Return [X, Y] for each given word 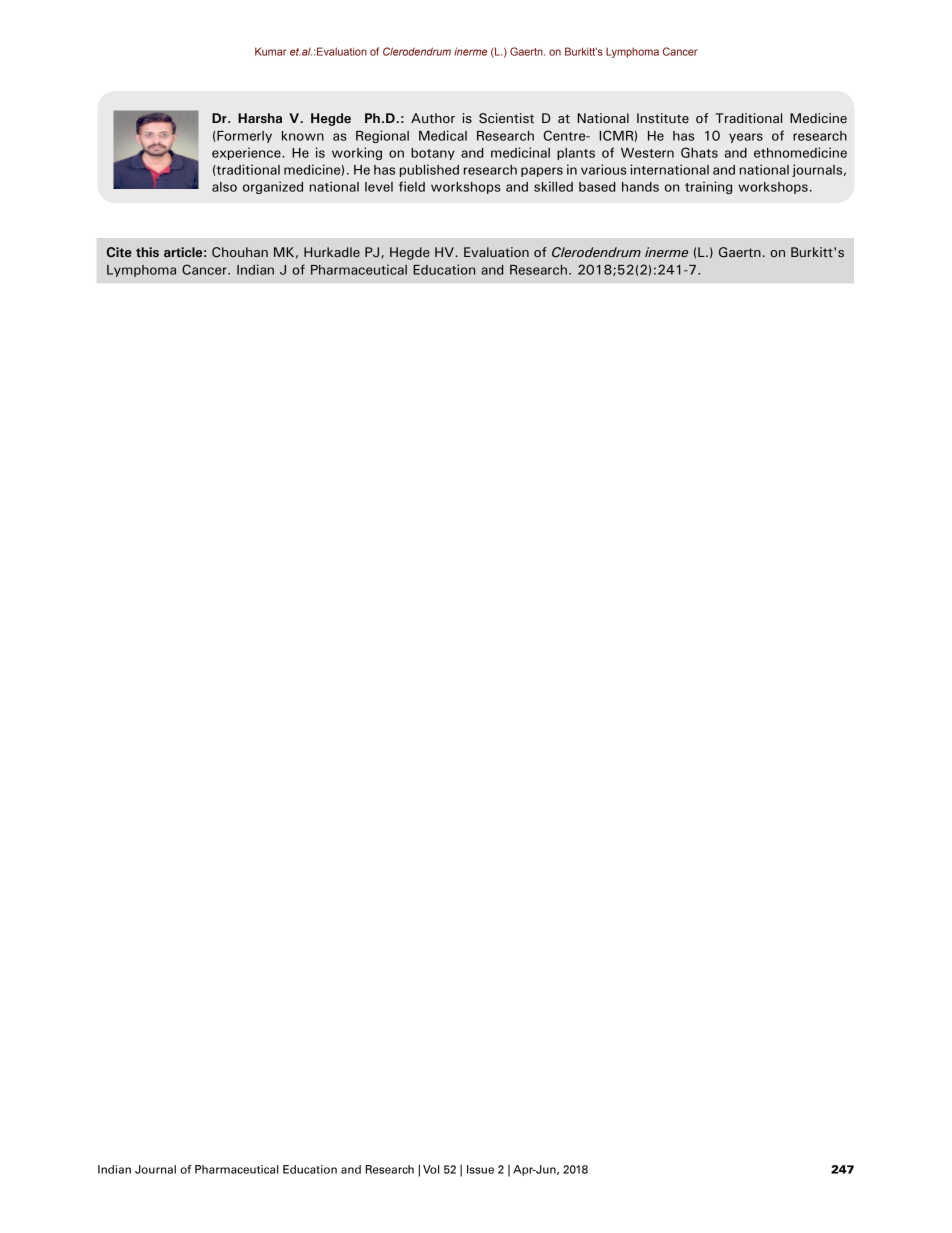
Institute [663, 118]
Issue [480, 1169]
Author [433, 118]
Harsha [260, 118]
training [708, 187]
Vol [431, 1169]
